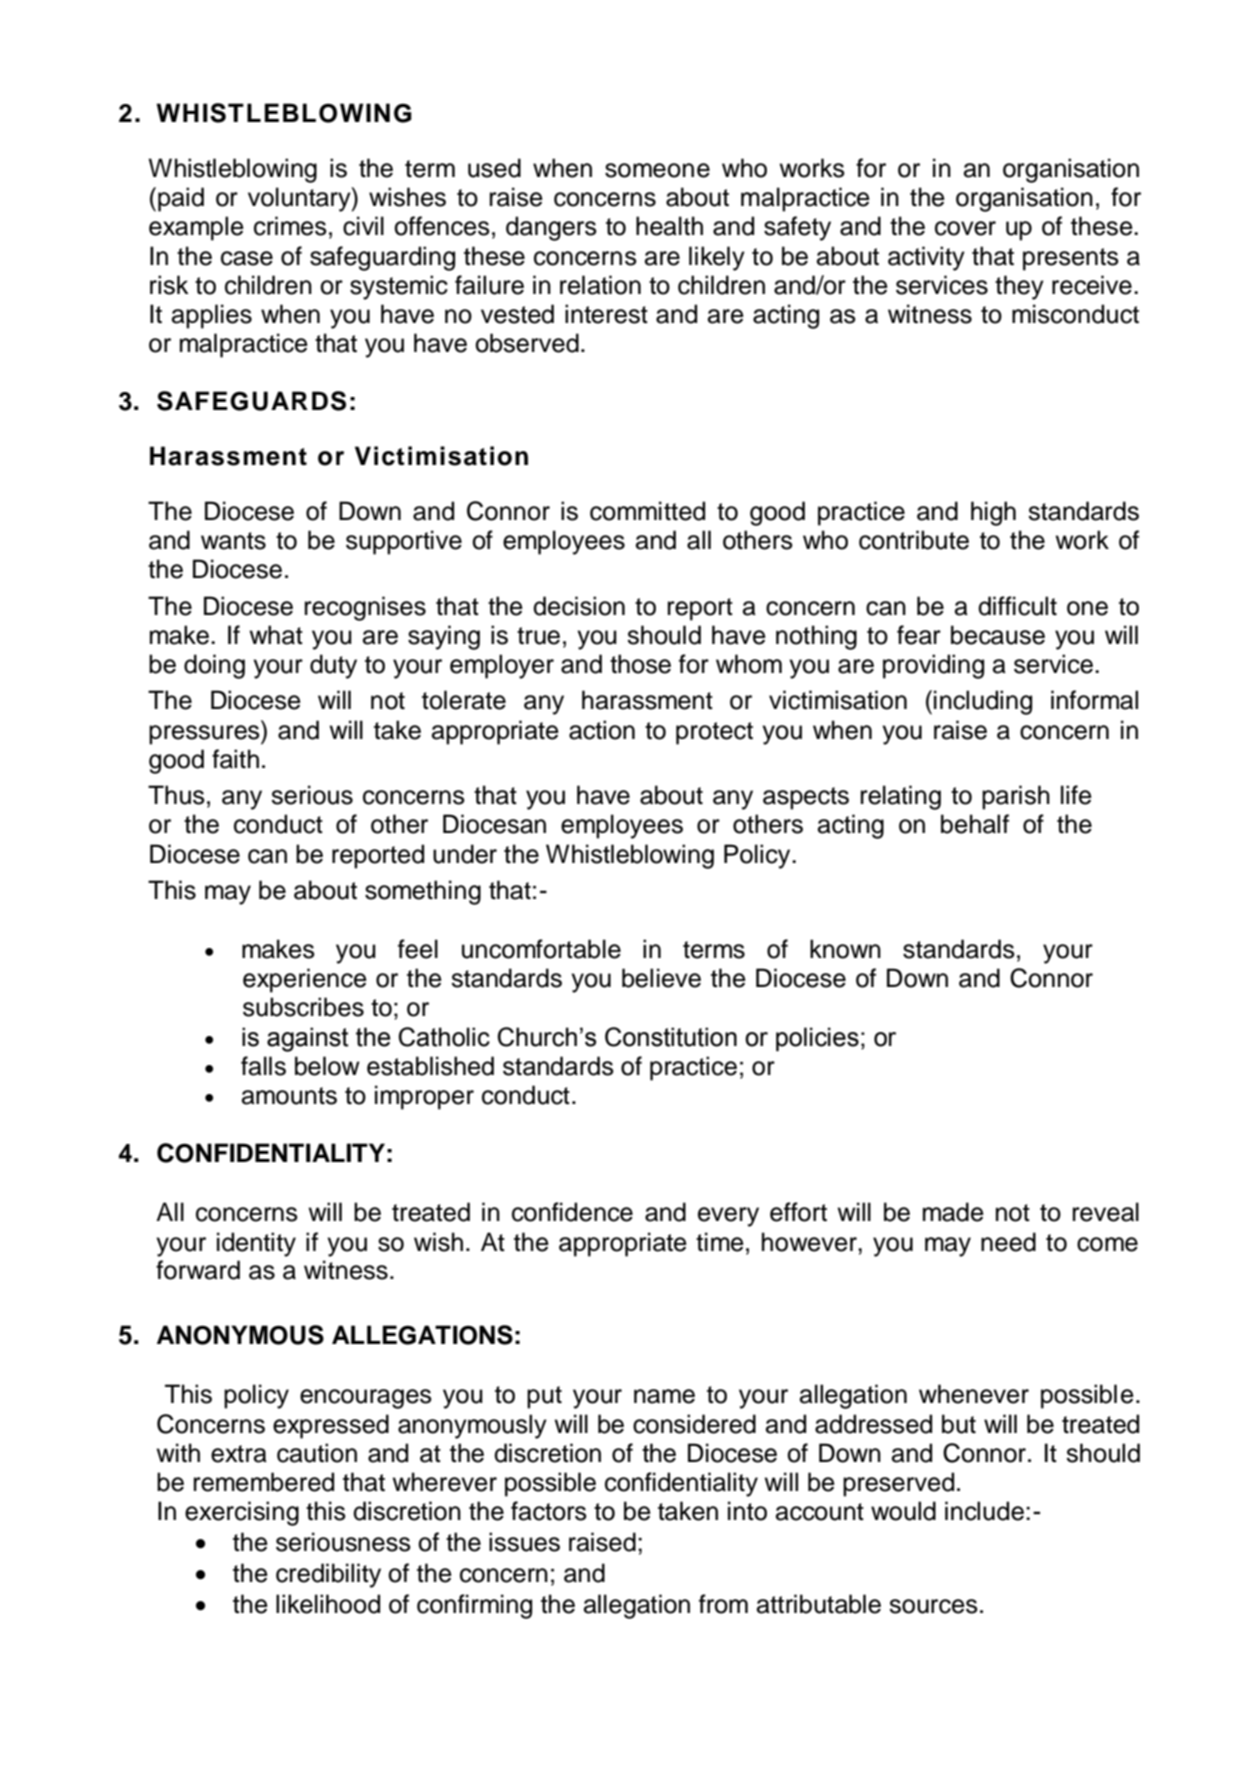  I want to click on because, so click(998, 635).
